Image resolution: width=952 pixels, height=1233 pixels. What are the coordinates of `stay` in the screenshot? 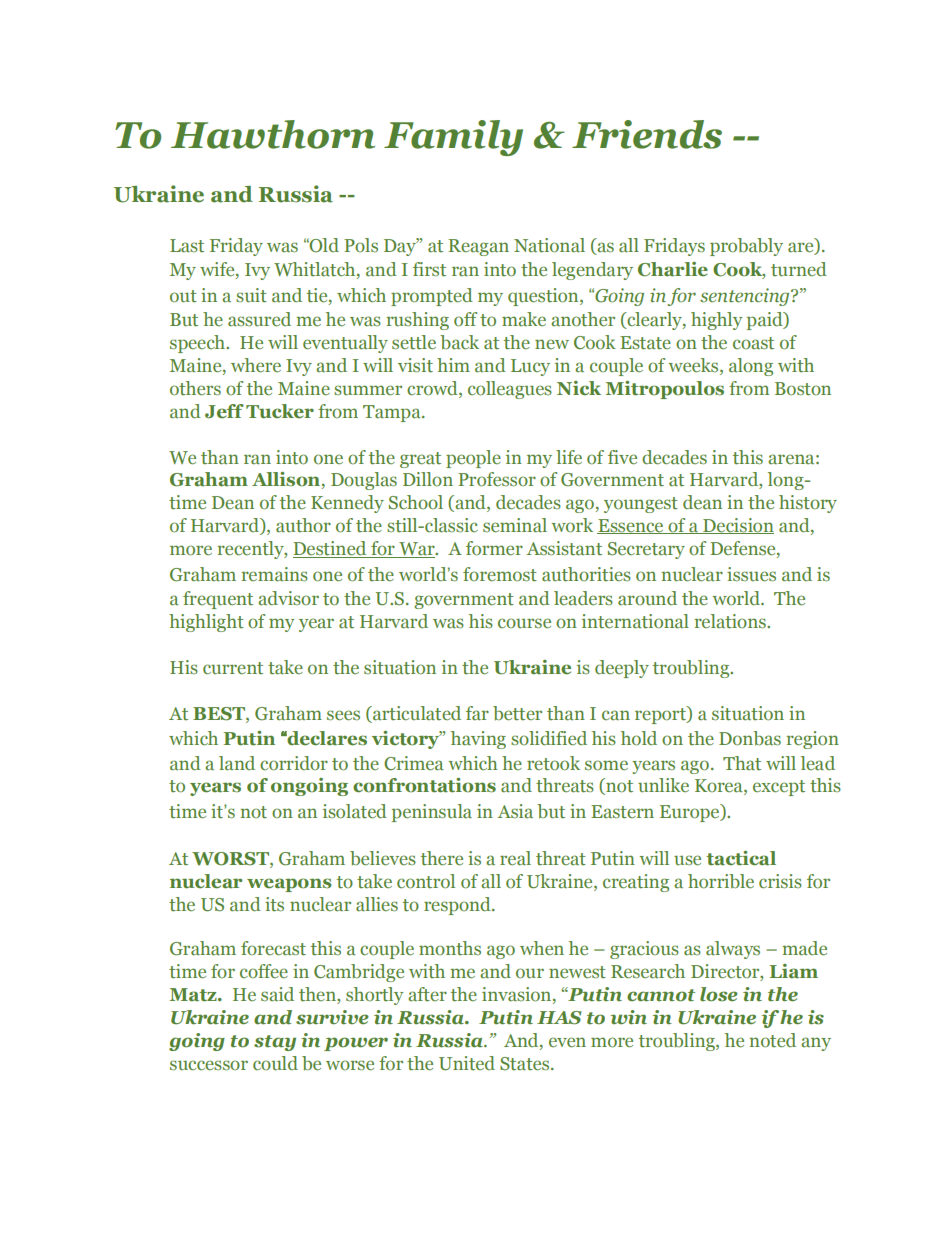 It's located at (275, 1043).
